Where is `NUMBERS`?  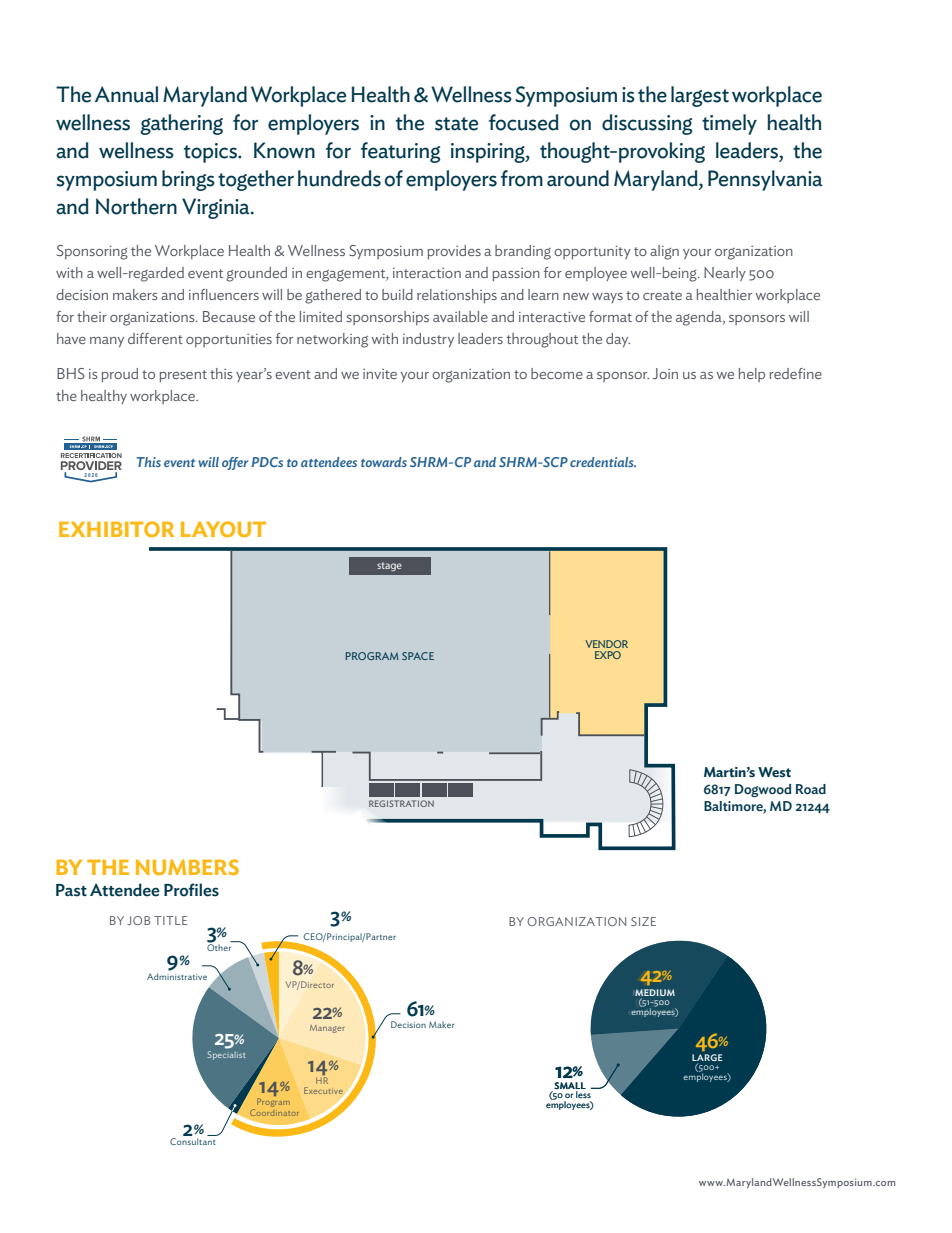
NUMBERS is located at coordinates (187, 867).
